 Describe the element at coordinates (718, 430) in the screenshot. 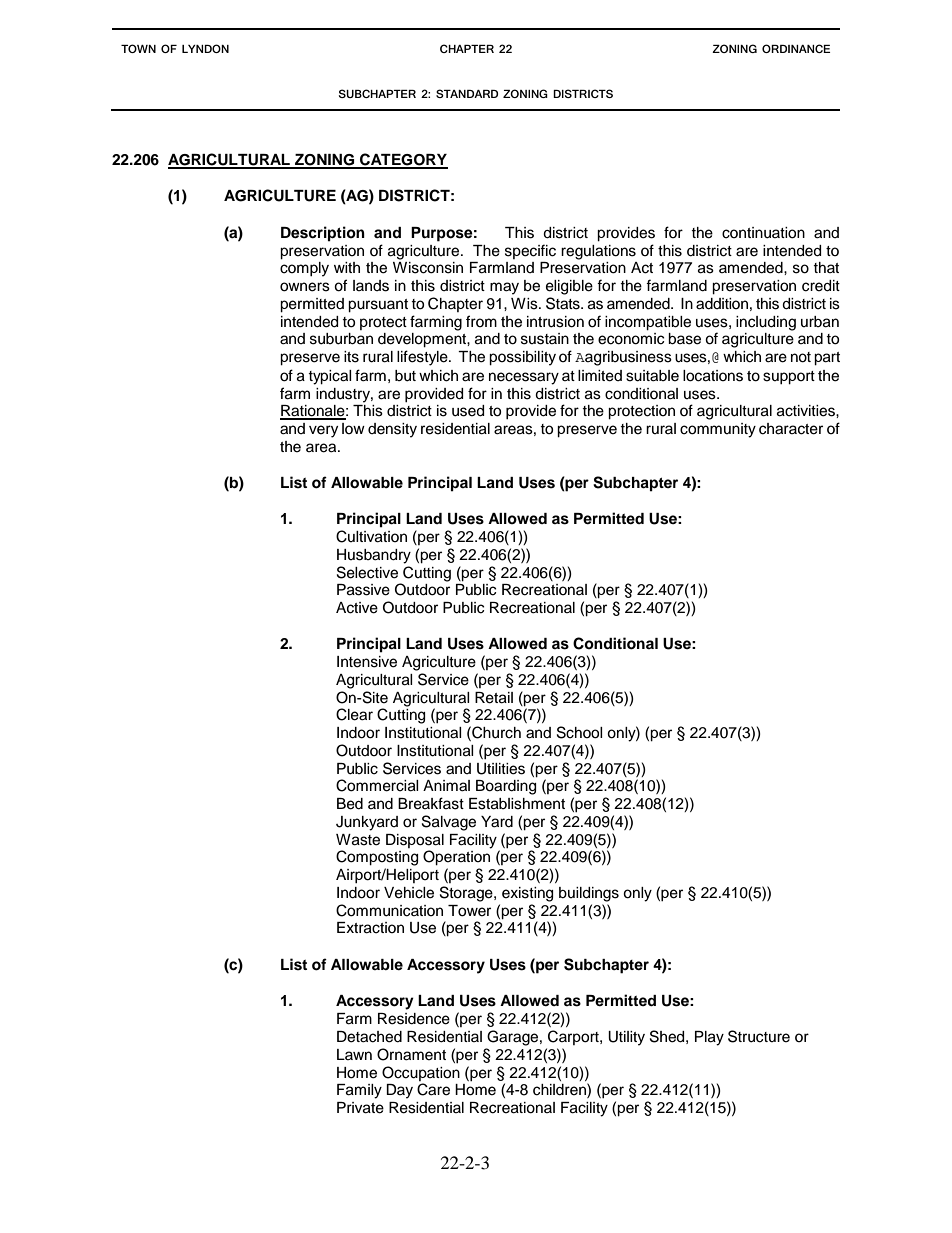

I see `community` at that location.
